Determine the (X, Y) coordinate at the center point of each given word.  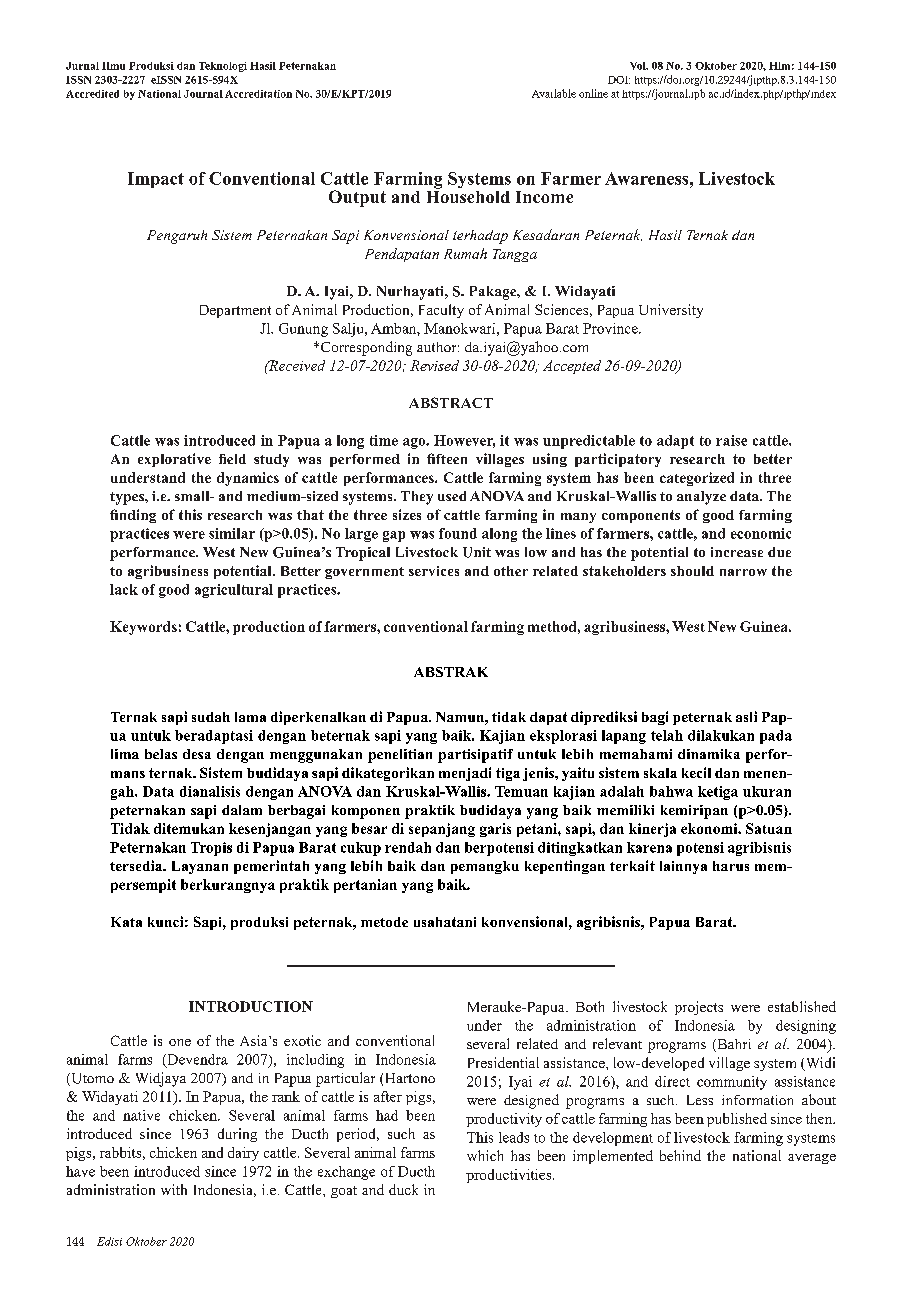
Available (554, 93)
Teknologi (223, 67)
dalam (242, 810)
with (174, 1189)
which (485, 1155)
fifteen (447, 458)
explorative (174, 460)
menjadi (465, 774)
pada (776, 737)
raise (731, 440)
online (593, 93)
